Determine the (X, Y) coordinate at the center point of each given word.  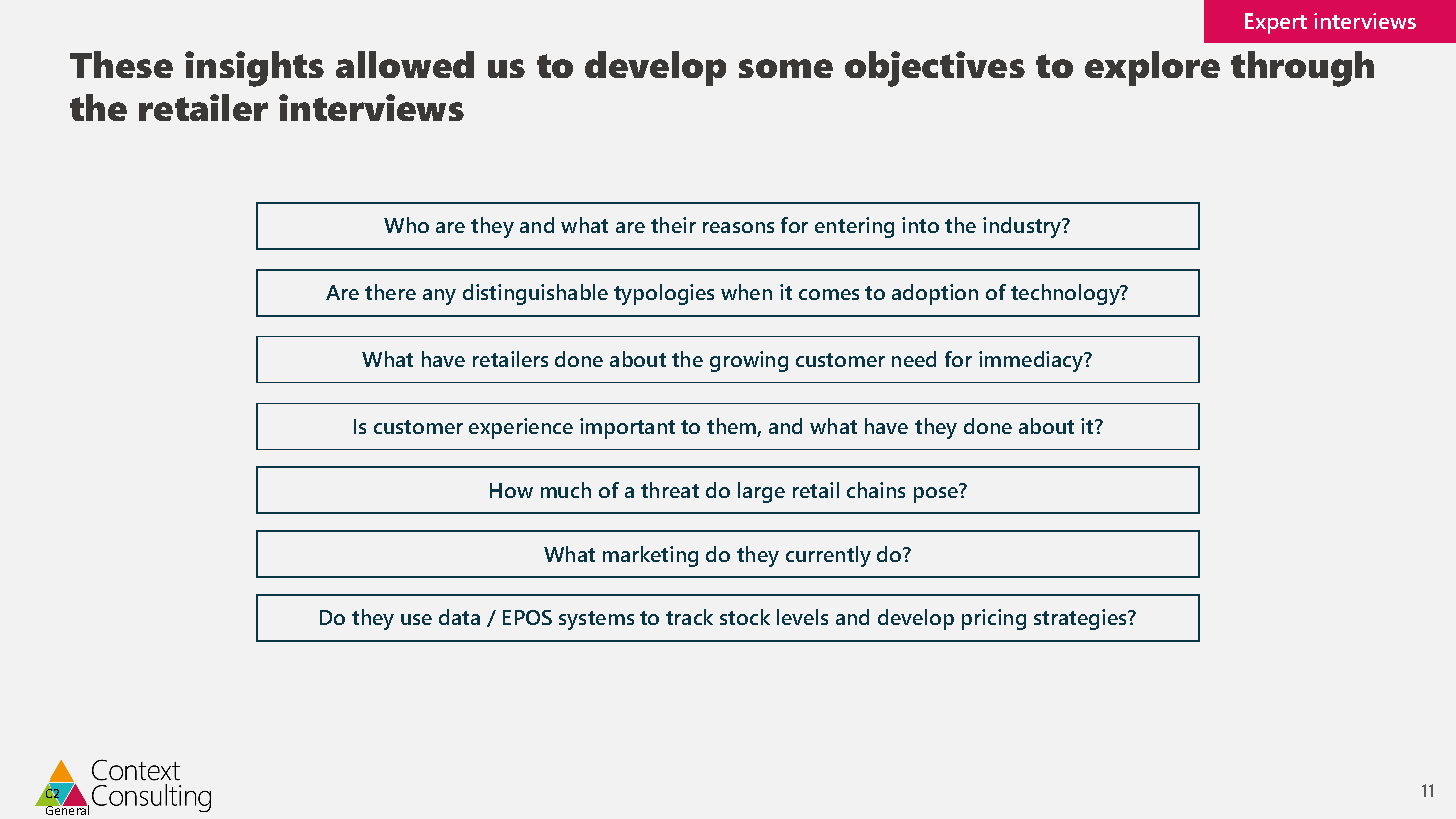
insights (254, 69)
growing (749, 361)
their (673, 225)
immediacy (1032, 361)
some (786, 68)
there (390, 292)
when (746, 292)
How (511, 490)
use (416, 619)
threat (670, 490)
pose (937, 494)
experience (521, 428)
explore (1152, 68)
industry (1023, 227)
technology (1066, 294)
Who (406, 225)
